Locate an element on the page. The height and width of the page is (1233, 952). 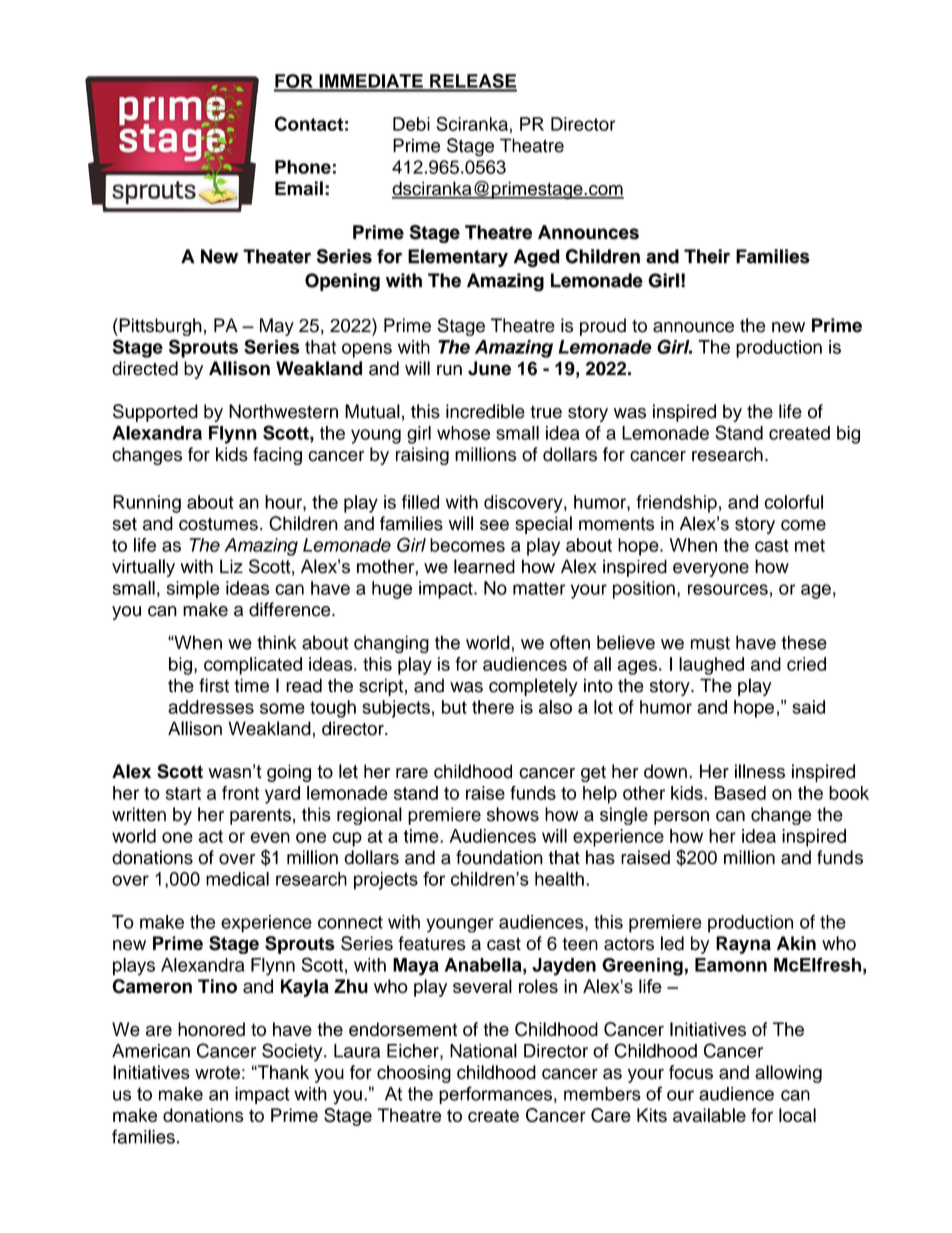
wrote is located at coordinates (217, 1072).
